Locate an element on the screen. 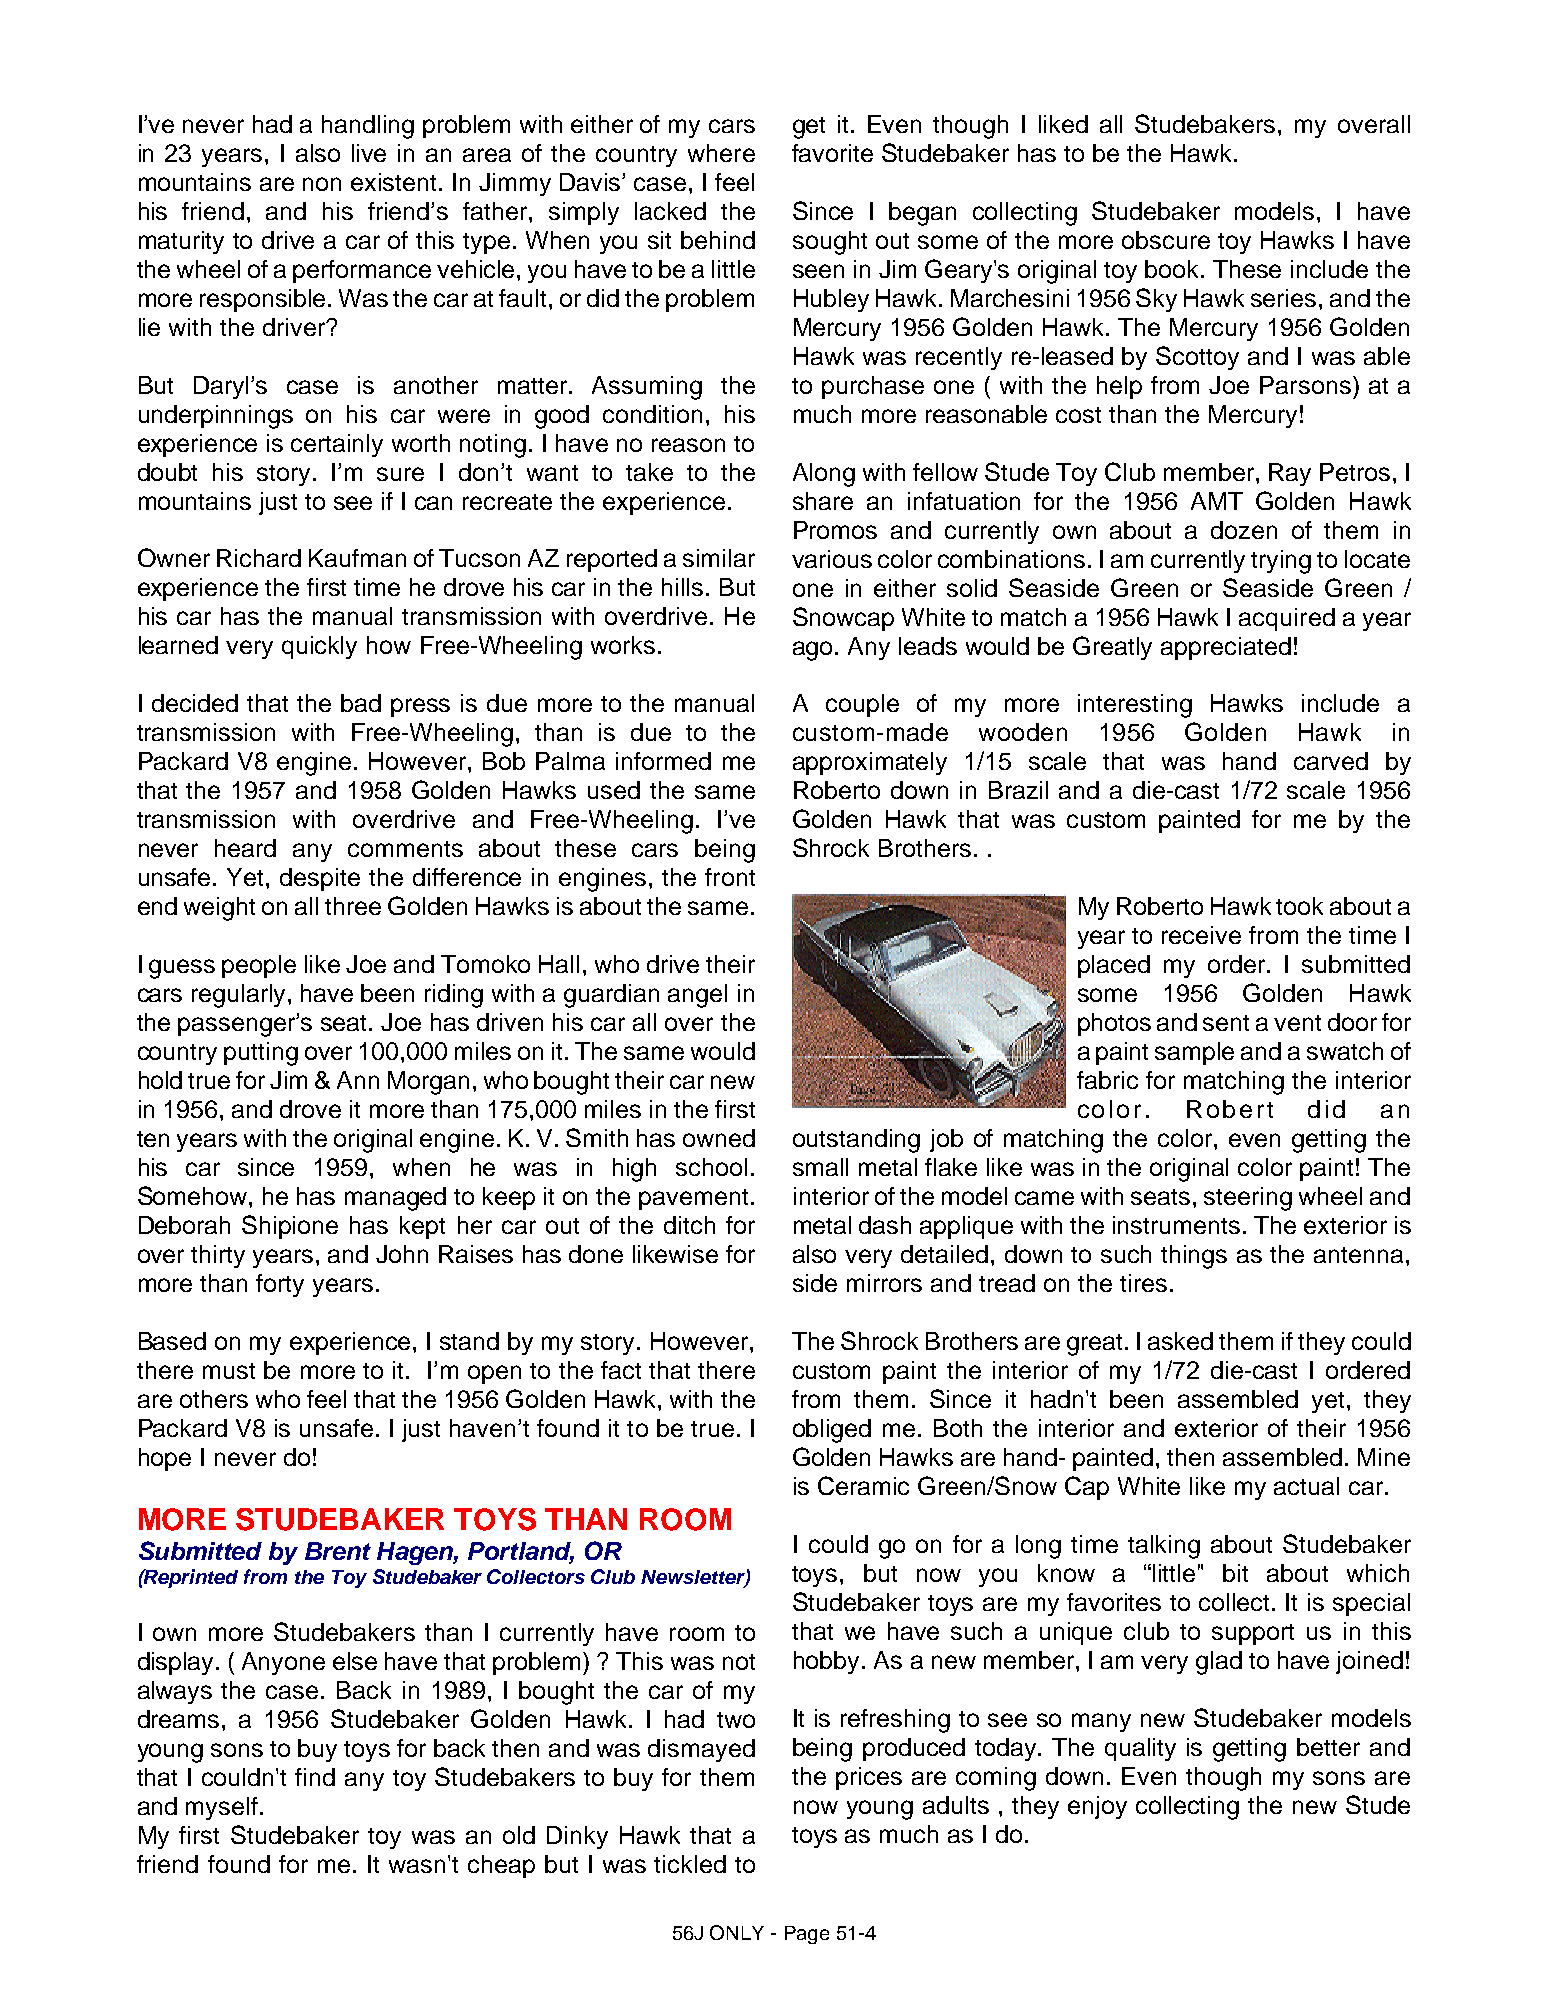 The width and height of the screenshot is (1548, 2003). ago is located at coordinates (814, 651).
